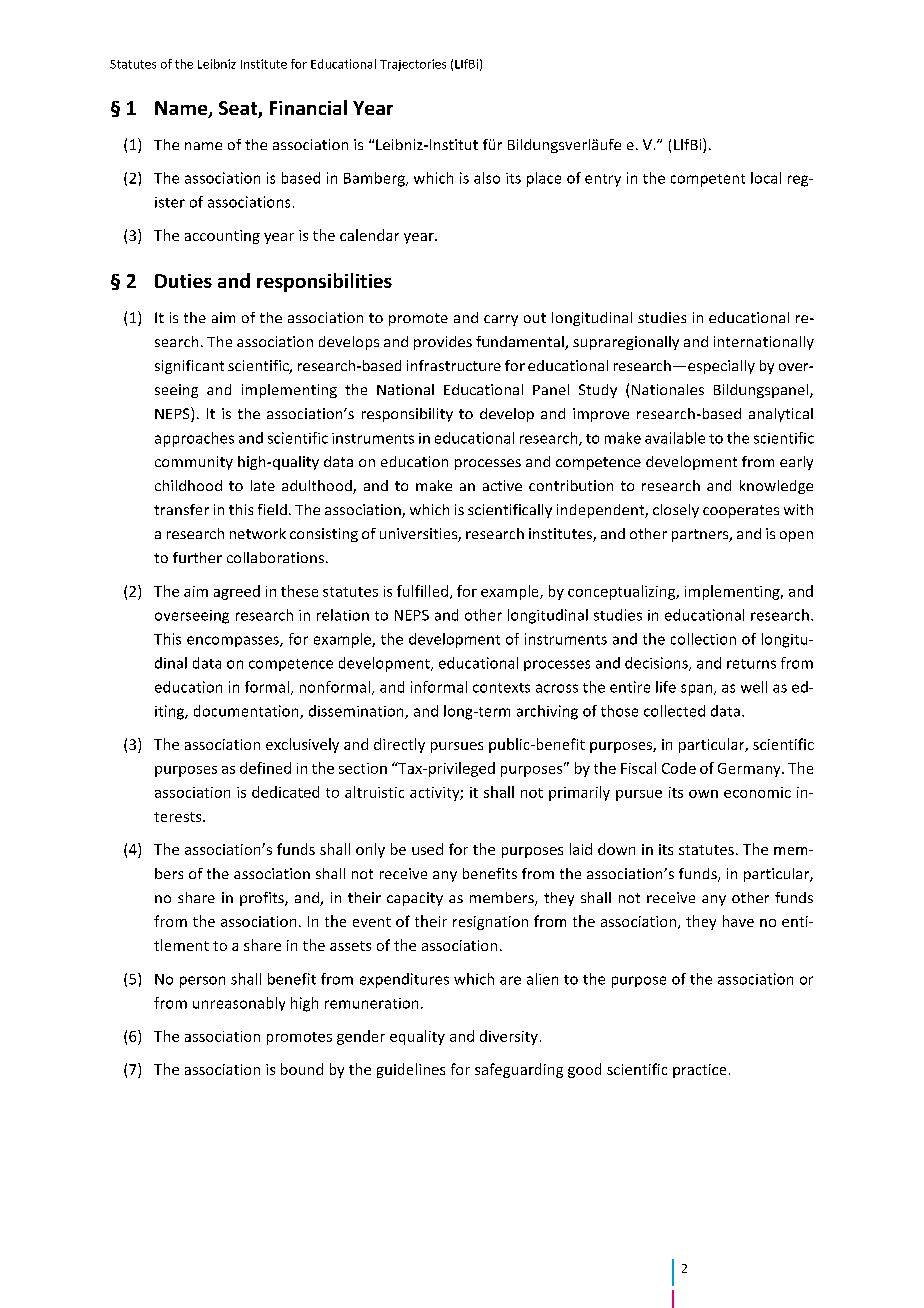 This screenshot has height=1308, width=924. Describe the element at coordinates (708, 180) in the screenshot. I see `competent` at that location.
